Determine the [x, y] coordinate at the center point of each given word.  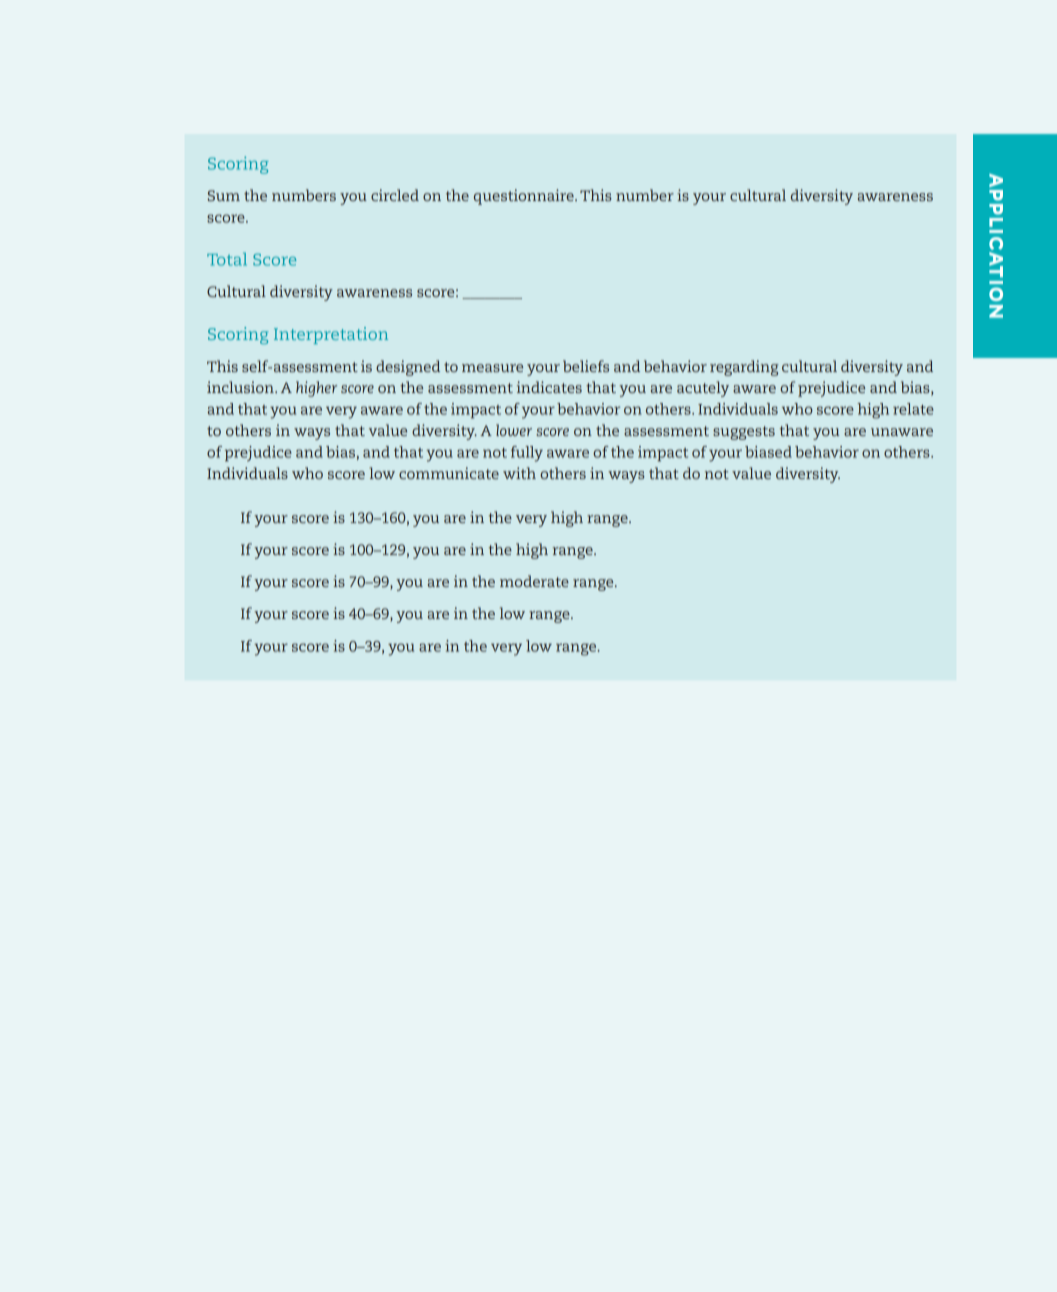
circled [395, 195]
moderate [534, 581]
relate [913, 409]
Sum [224, 195]
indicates [549, 387]
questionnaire [525, 197]
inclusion [241, 387]
